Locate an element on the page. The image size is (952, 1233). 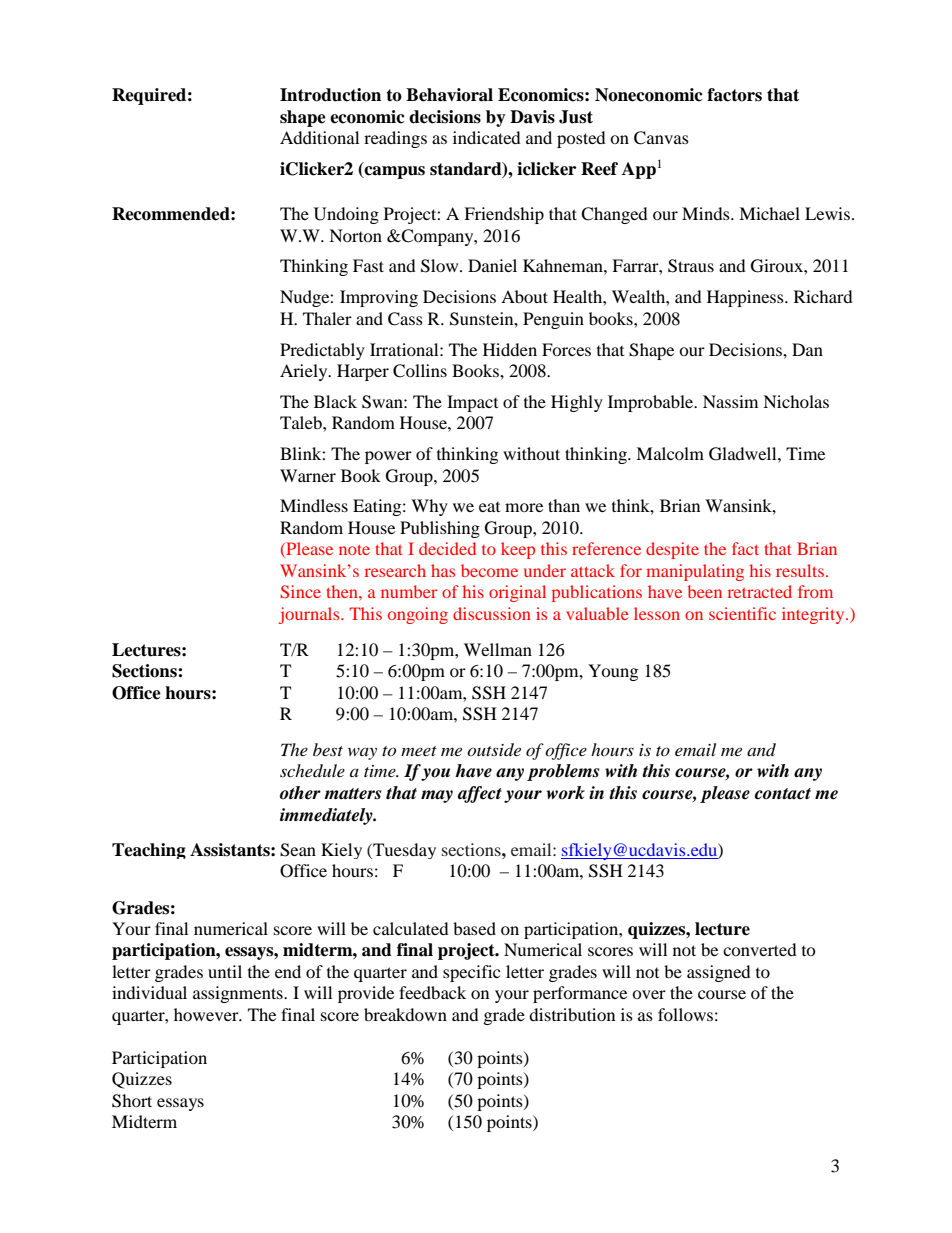
Additional is located at coordinates (319, 137).
